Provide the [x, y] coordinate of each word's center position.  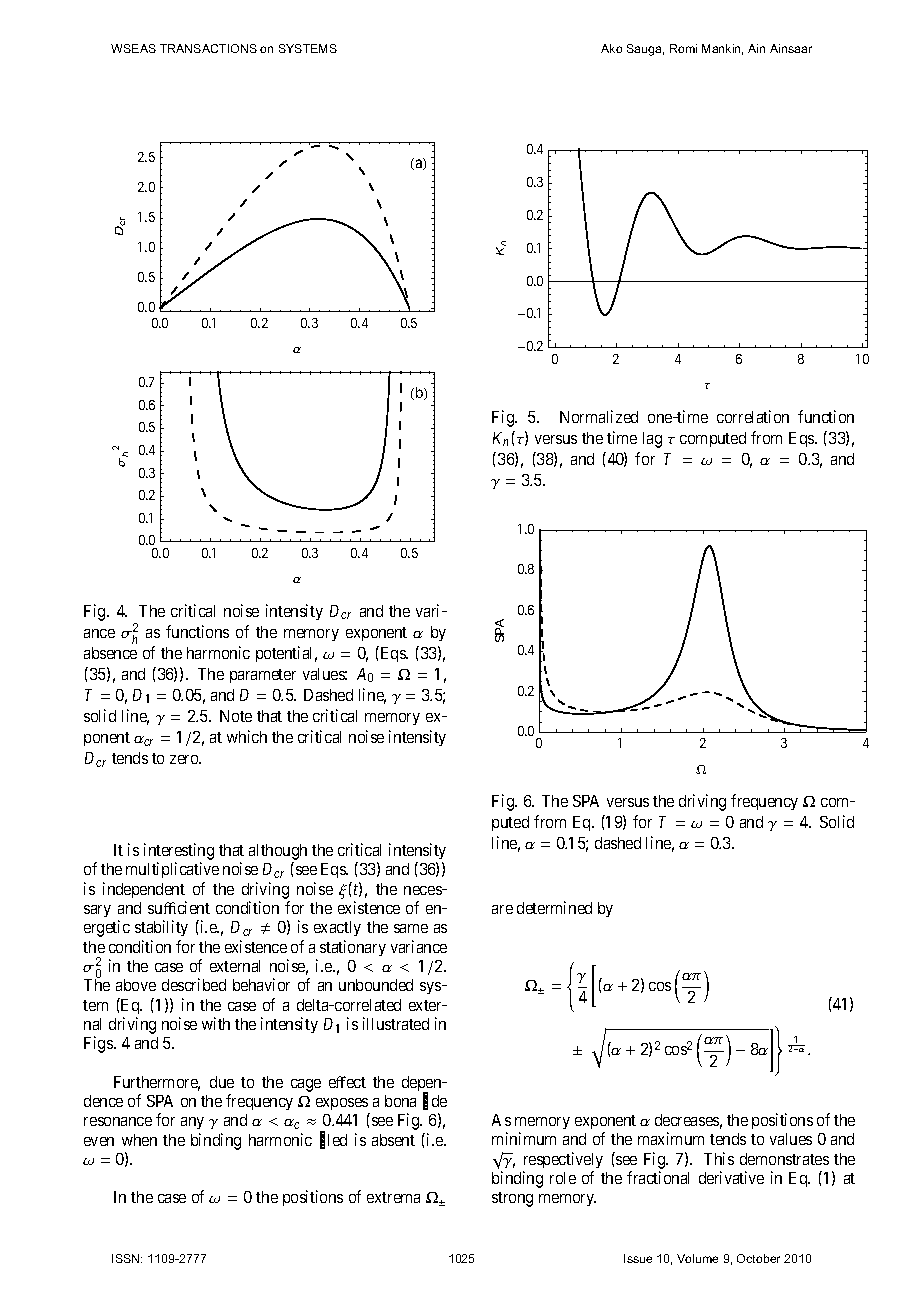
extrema [393, 1197]
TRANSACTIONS [208, 48]
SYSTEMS [308, 48]
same [411, 928]
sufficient [179, 907]
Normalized [599, 416]
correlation [753, 416]
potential [286, 654]
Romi [683, 48]
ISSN [127, 1258]
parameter [263, 676]
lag [652, 440]
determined [554, 907]
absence [110, 653]
